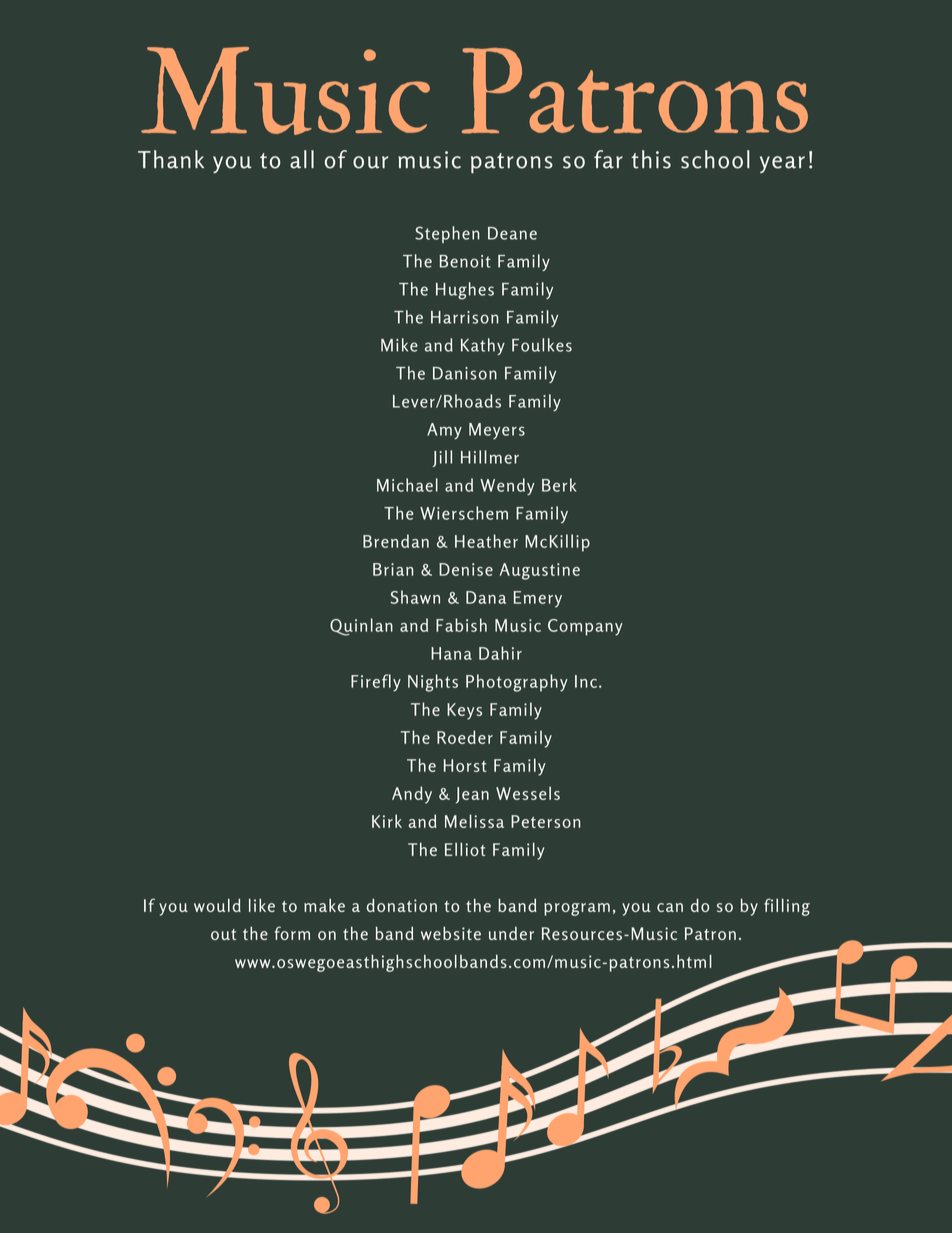  I want to click on Heather, so click(486, 541).
